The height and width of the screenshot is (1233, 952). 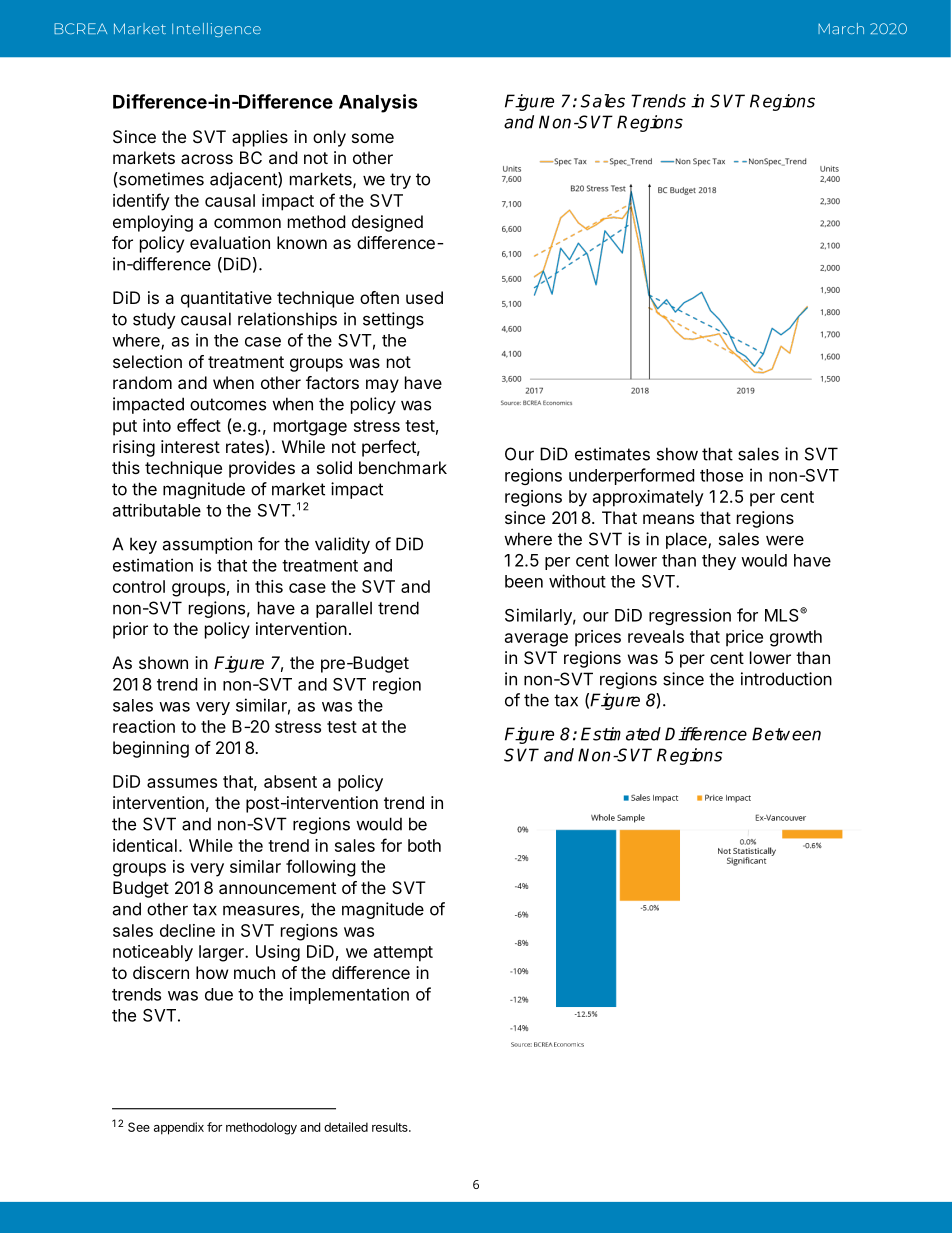 What do you see at coordinates (524, 581) in the screenshot?
I see `been` at bounding box center [524, 581].
